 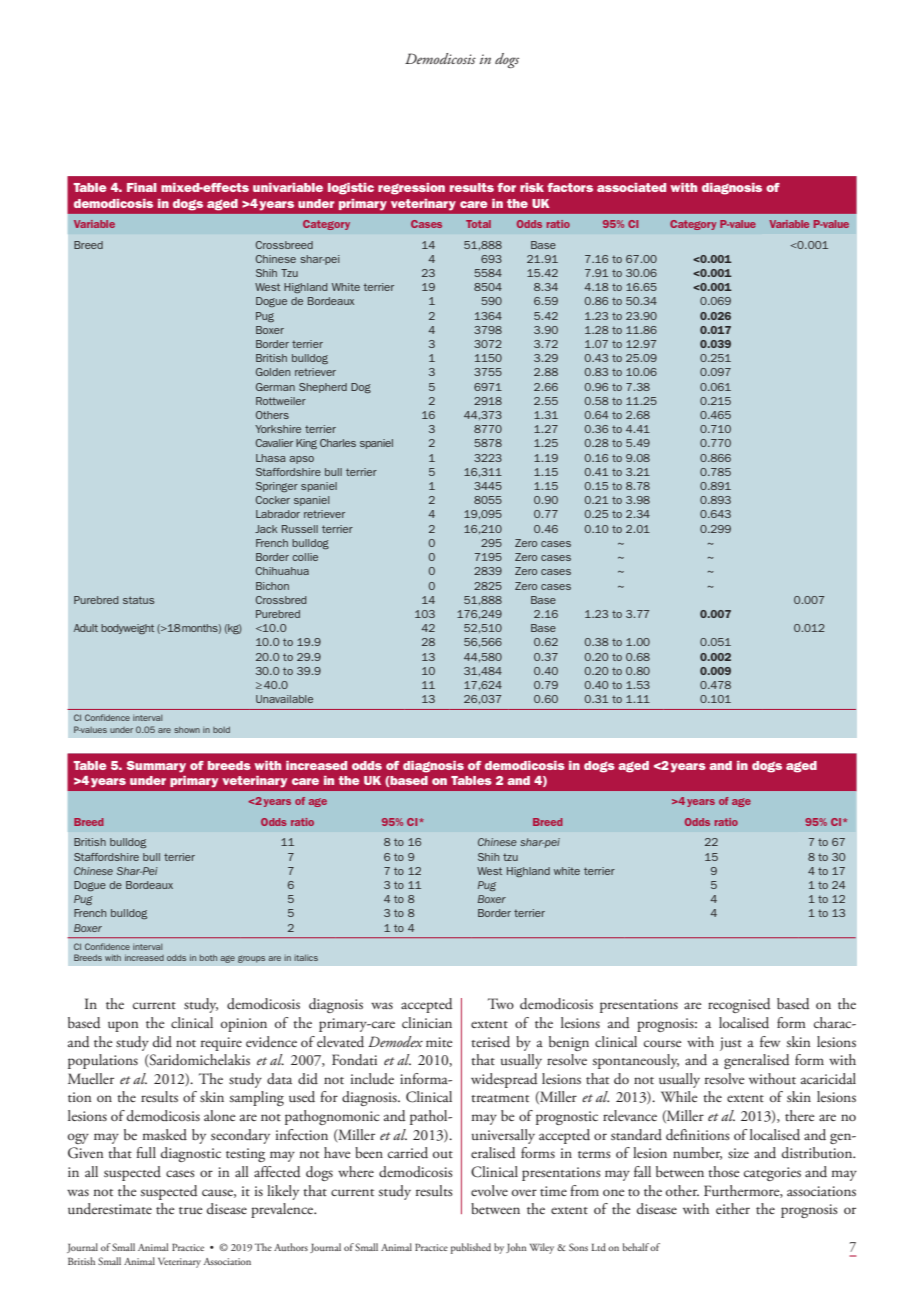 I want to click on true, so click(x=191, y=1210).
